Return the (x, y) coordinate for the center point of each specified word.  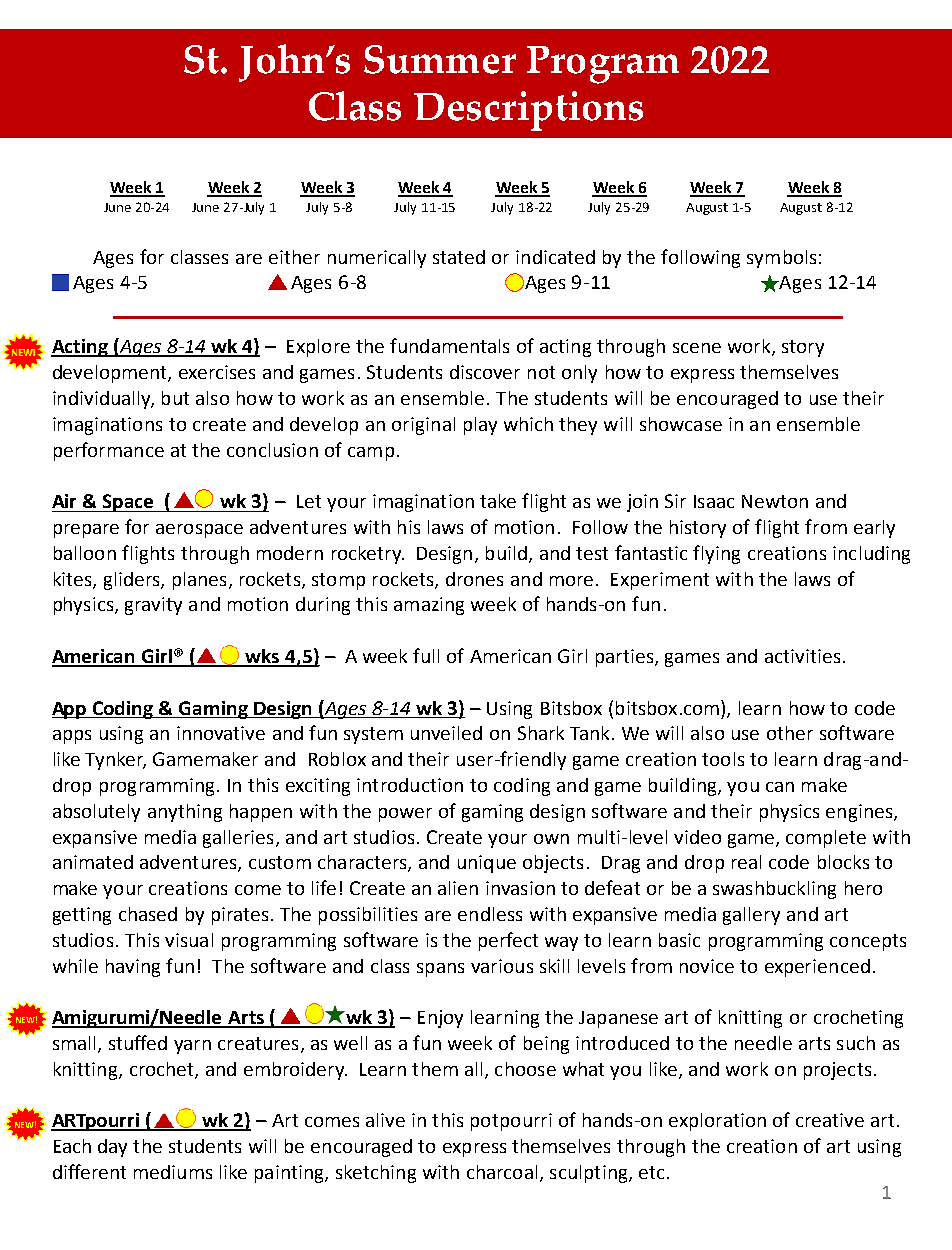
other (790, 733)
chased (148, 914)
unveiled (446, 733)
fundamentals (449, 345)
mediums (173, 1172)
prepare (86, 531)
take (498, 501)
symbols (781, 259)
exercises (217, 372)
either (294, 257)
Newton (775, 501)
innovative (221, 733)
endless (490, 914)
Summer (440, 59)
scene (697, 348)
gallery (751, 916)
